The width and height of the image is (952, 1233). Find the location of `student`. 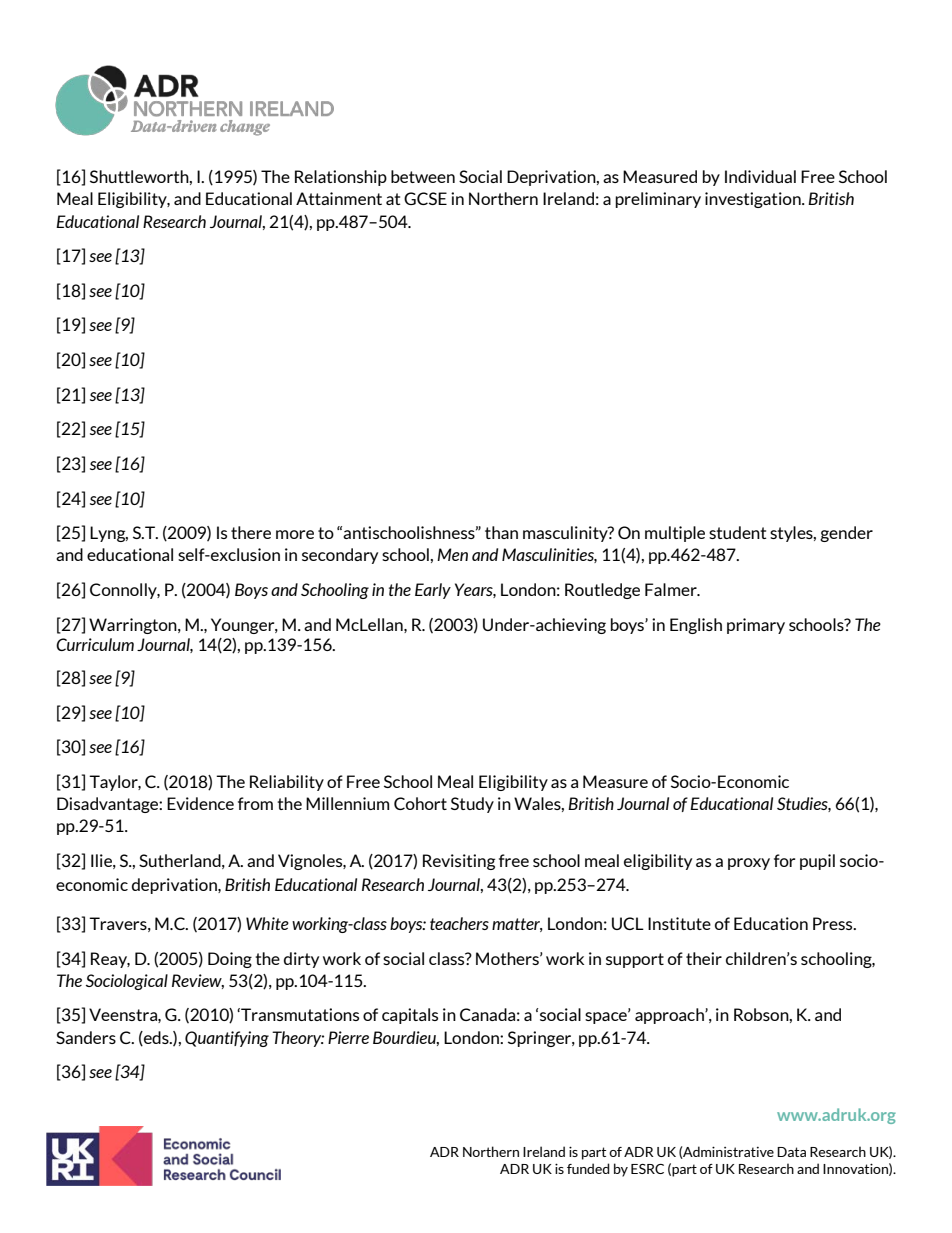

student is located at coordinates (738, 532).
